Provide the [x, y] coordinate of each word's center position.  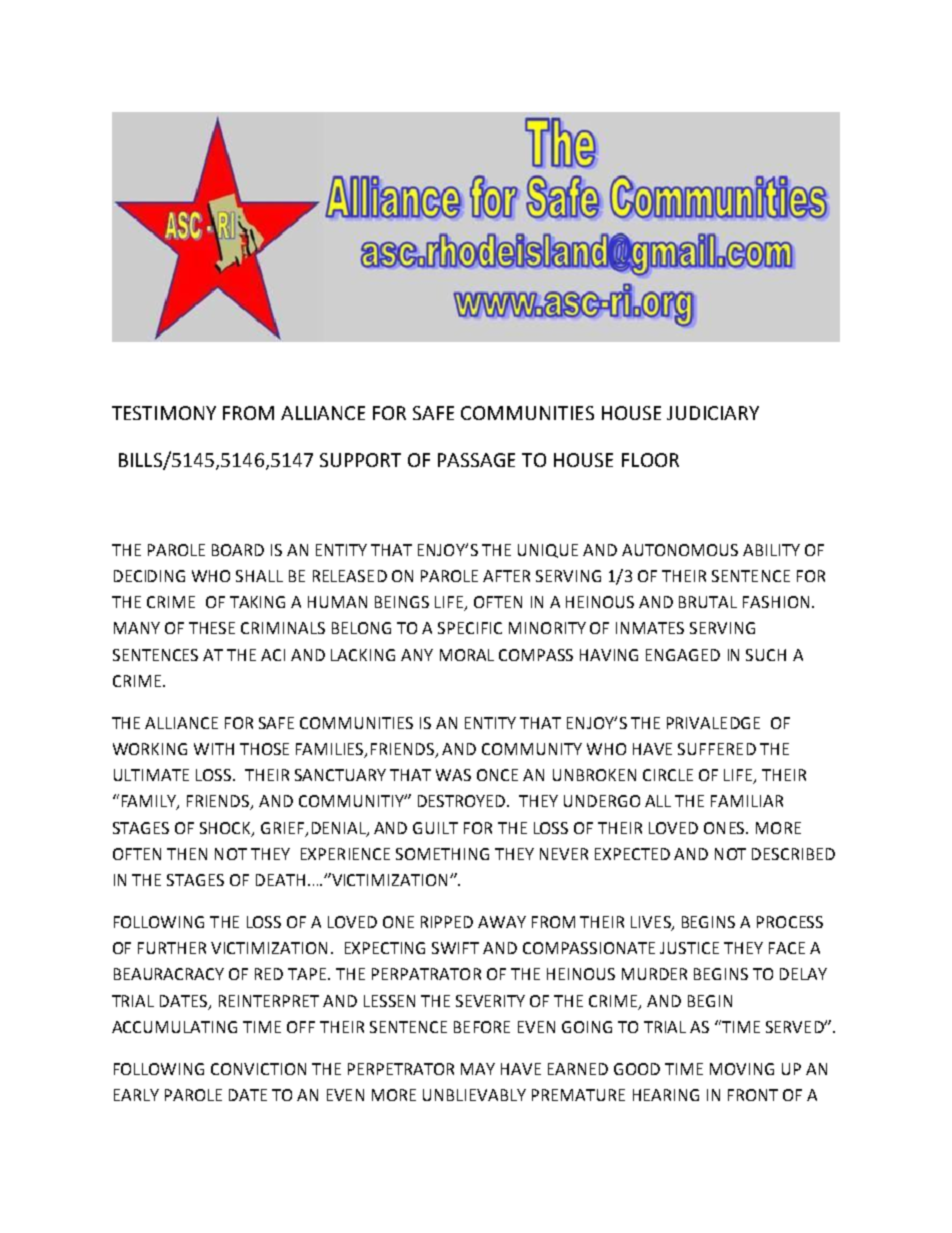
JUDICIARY [713, 413]
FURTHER [172, 948]
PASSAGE [476, 460]
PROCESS [790, 922]
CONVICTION [258, 1069]
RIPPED [447, 922]
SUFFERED [717, 749]
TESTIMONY [164, 413]
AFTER [506, 576]
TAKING [257, 602]
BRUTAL [708, 602]
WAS [453, 775]
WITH [214, 749]
